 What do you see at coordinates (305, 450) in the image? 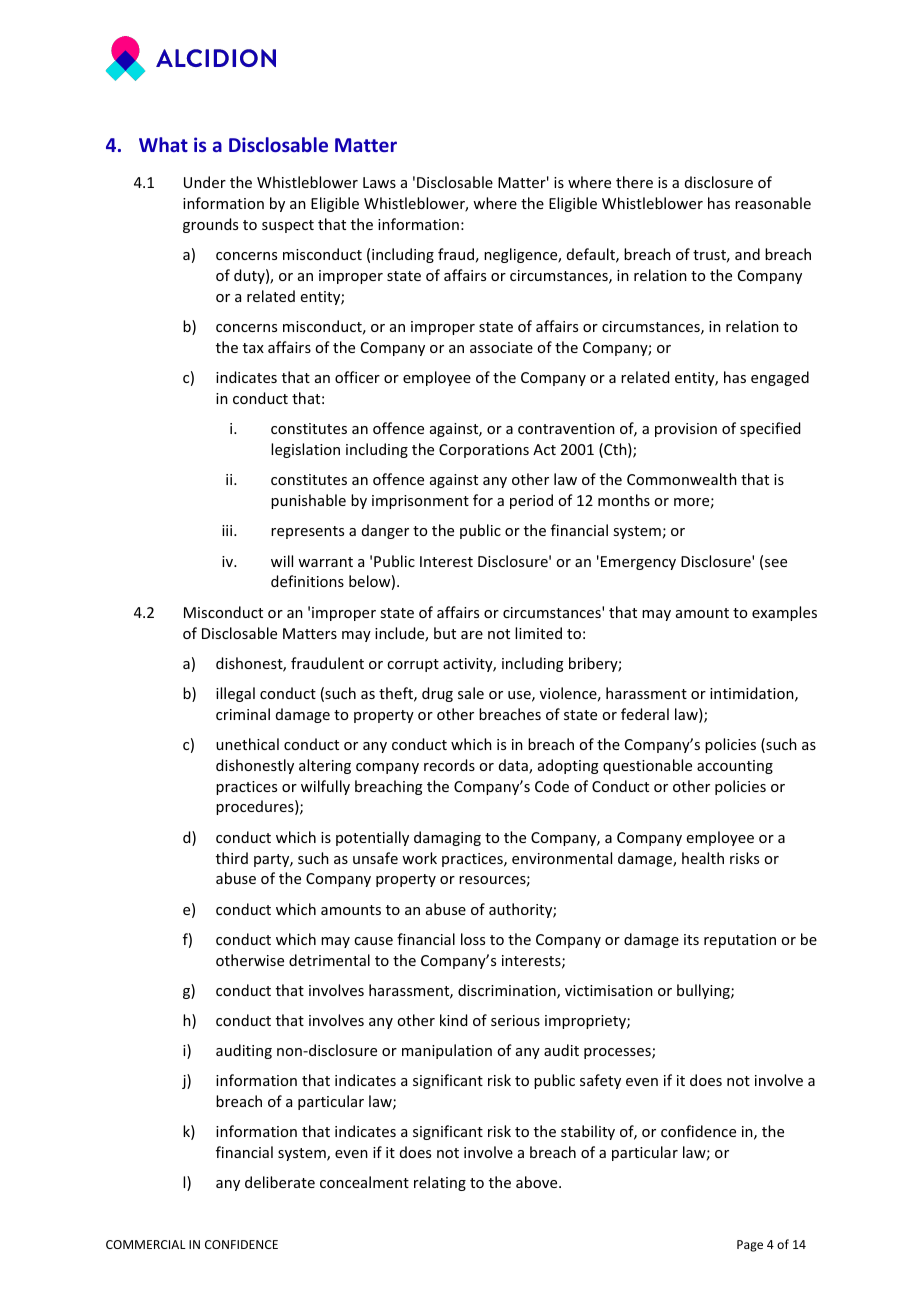
I see `legislation` at bounding box center [305, 450].
